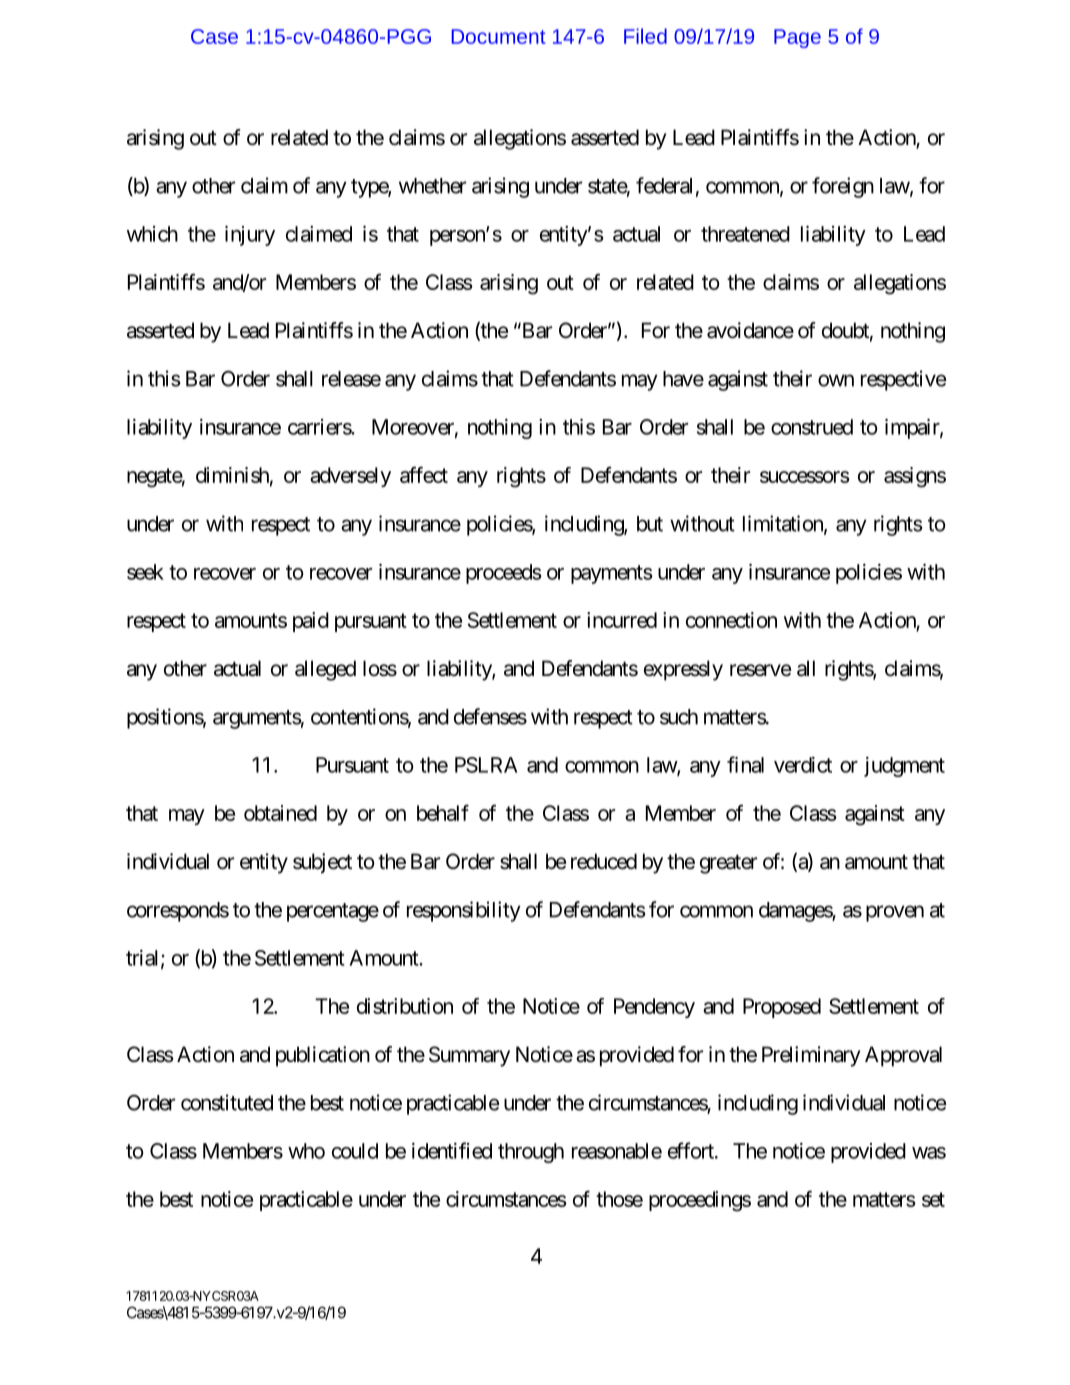 This page has width=1070, height=1385. What do you see at coordinates (152, 234) in the page?
I see `which` at bounding box center [152, 234].
